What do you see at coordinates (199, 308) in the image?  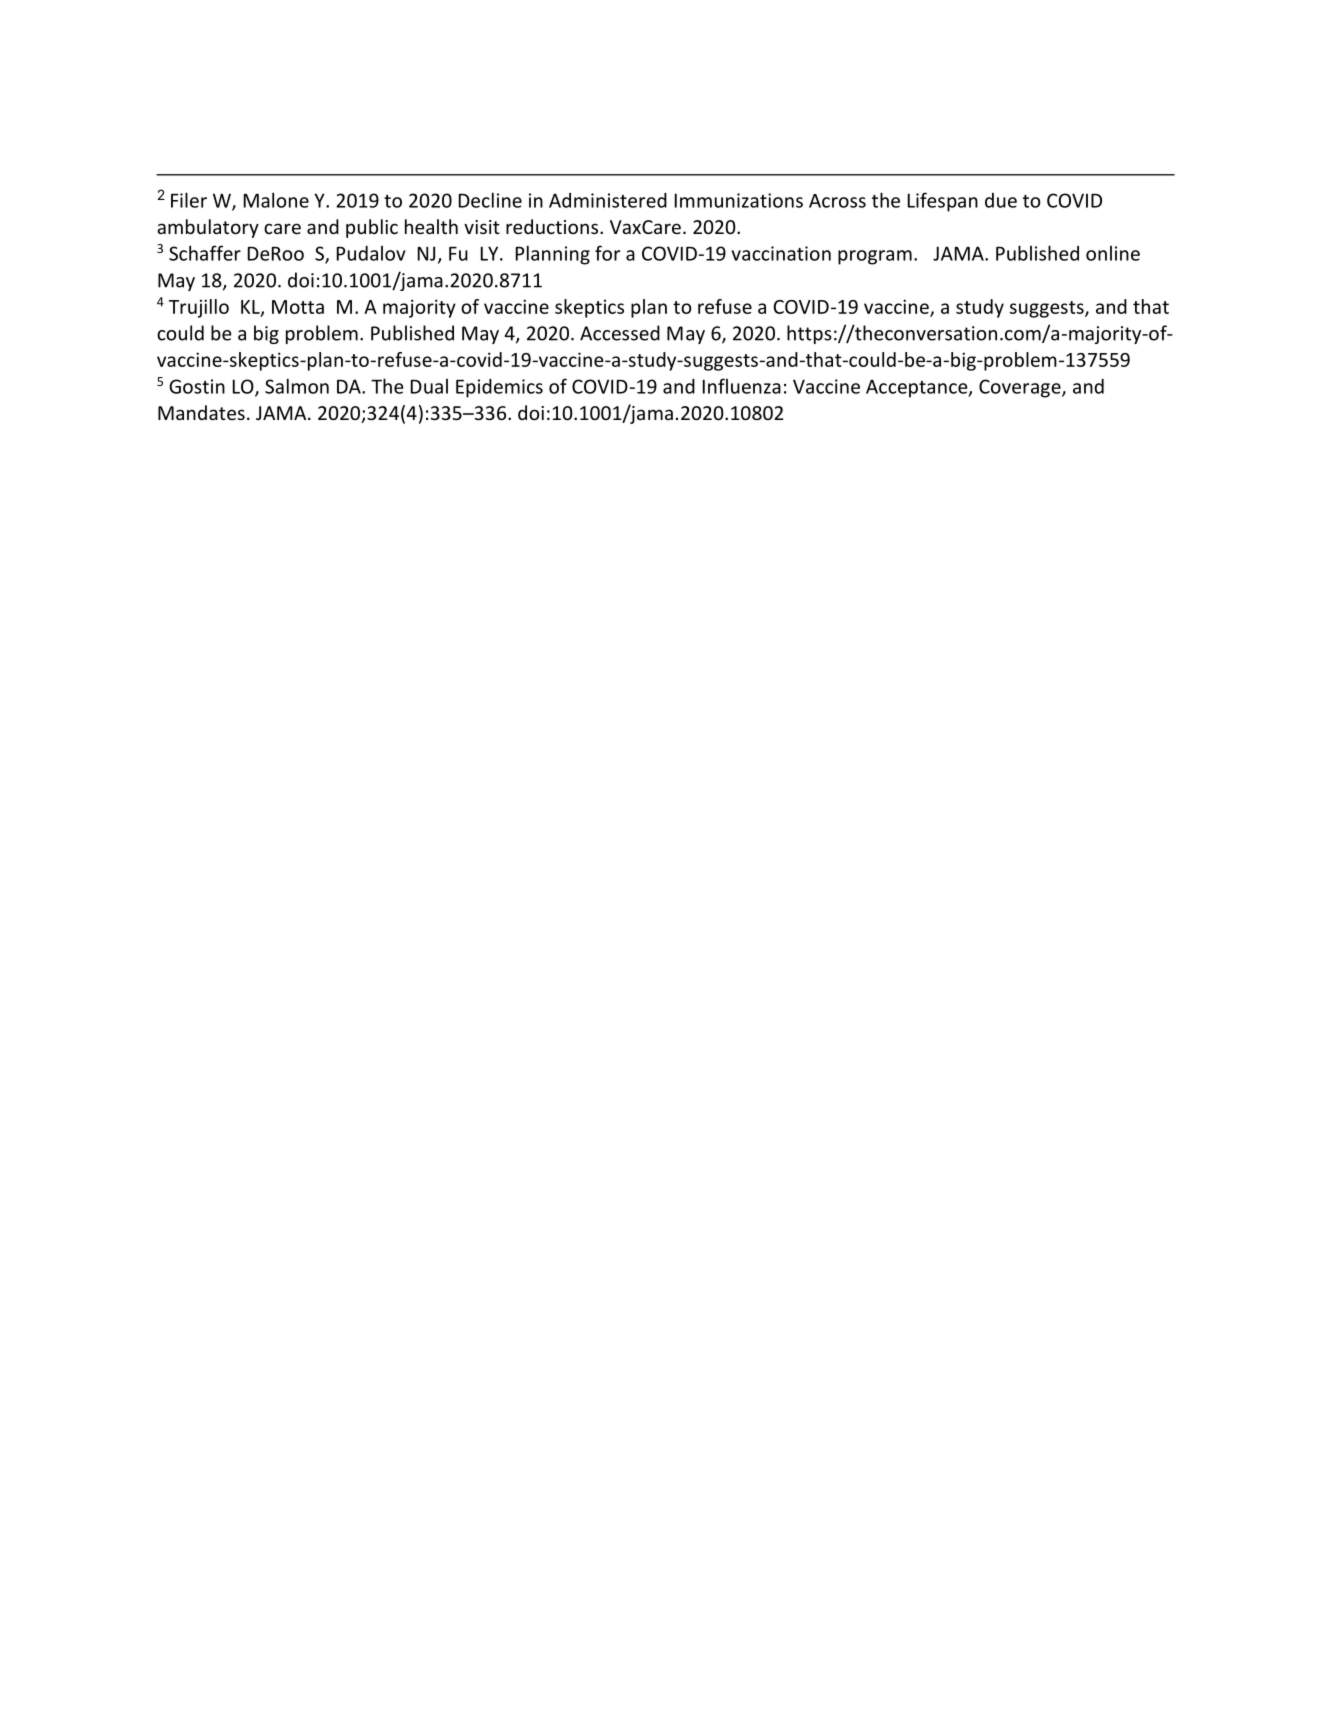 I see `Trujillo` at bounding box center [199, 308].
